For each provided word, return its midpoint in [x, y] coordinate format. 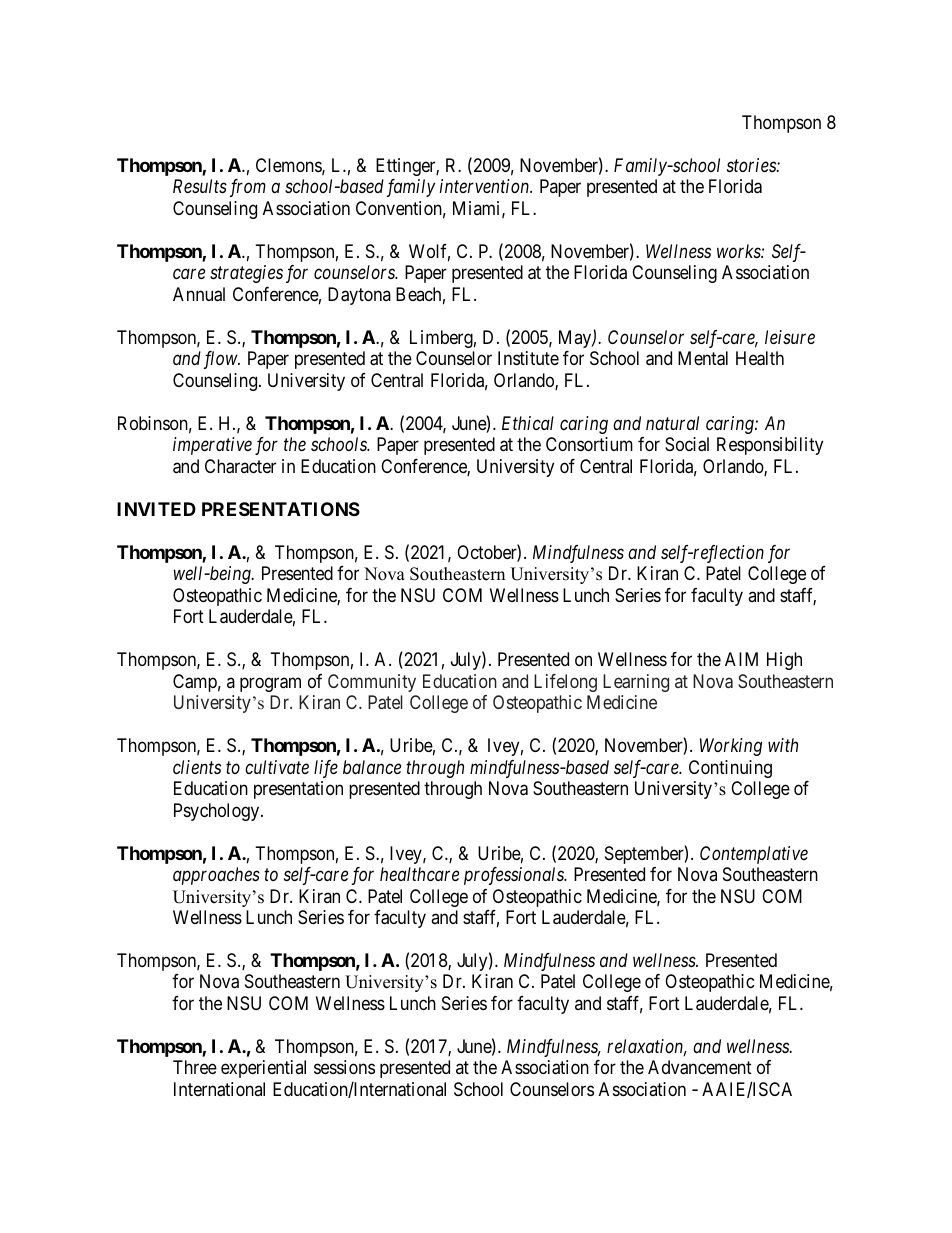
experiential [263, 1069]
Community [372, 683]
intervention [486, 186]
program [270, 684]
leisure [790, 337]
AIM [741, 659]
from [248, 188]
